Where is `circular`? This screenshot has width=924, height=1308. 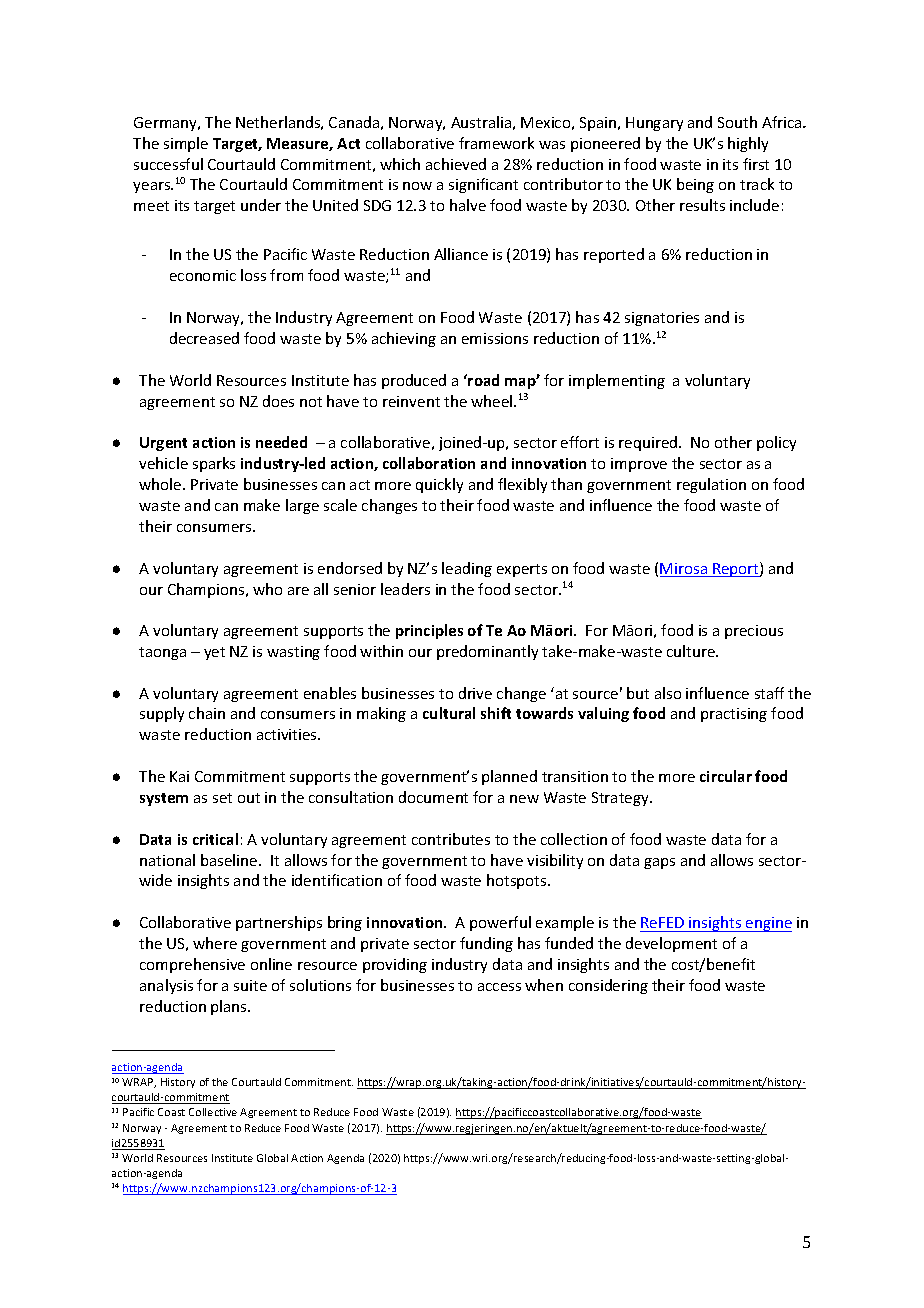
circular is located at coordinates (726, 776).
